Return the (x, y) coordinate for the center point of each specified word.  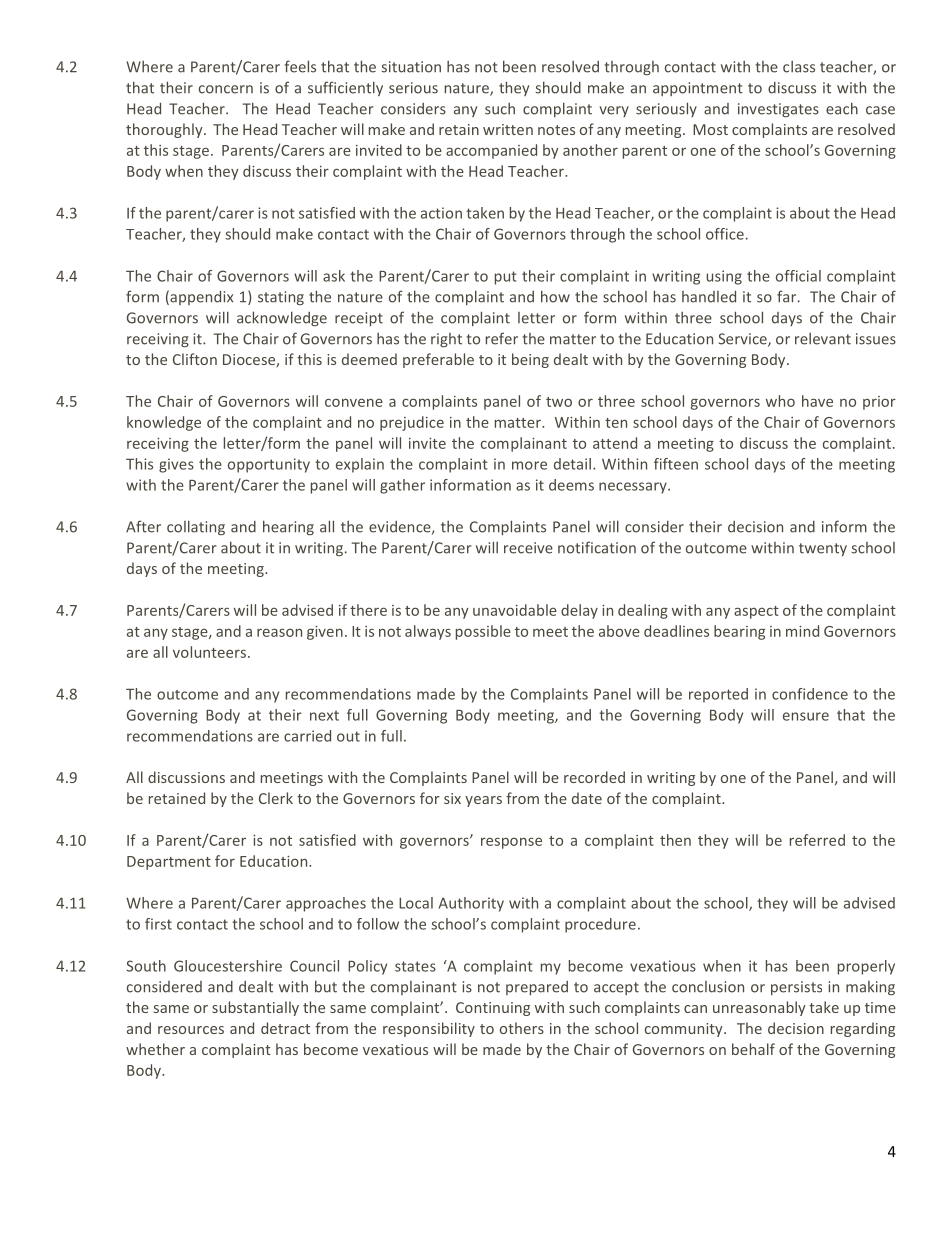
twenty (823, 549)
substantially (255, 1008)
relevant (823, 339)
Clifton (195, 359)
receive (528, 548)
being (530, 360)
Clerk (276, 798)
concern (226, 89)
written (508, 129)
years (483, 801)
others (522, 1028)
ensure (806, 716)
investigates (778, 110)
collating (196, 527)
